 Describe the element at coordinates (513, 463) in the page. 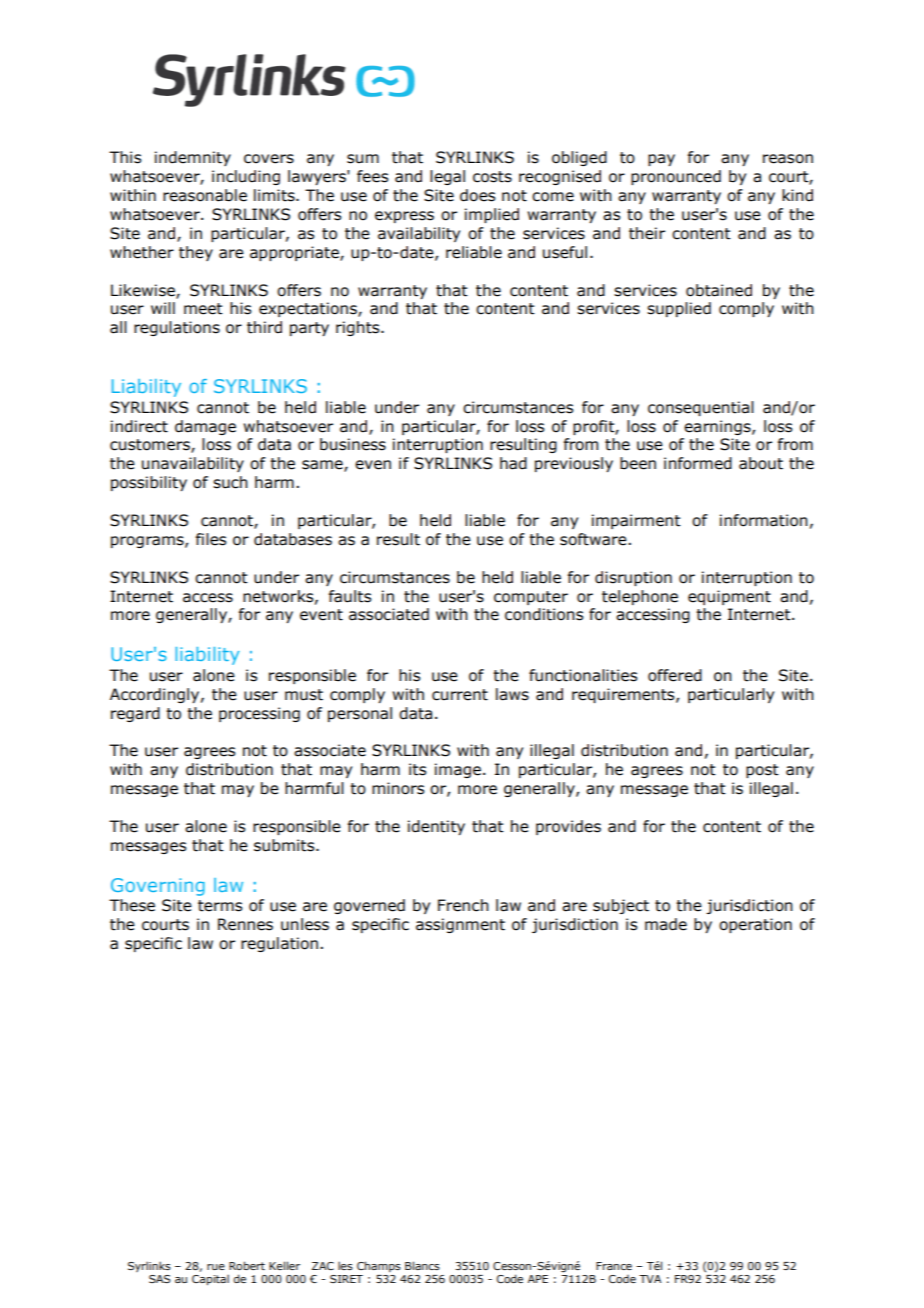

I see `had` at that location.
